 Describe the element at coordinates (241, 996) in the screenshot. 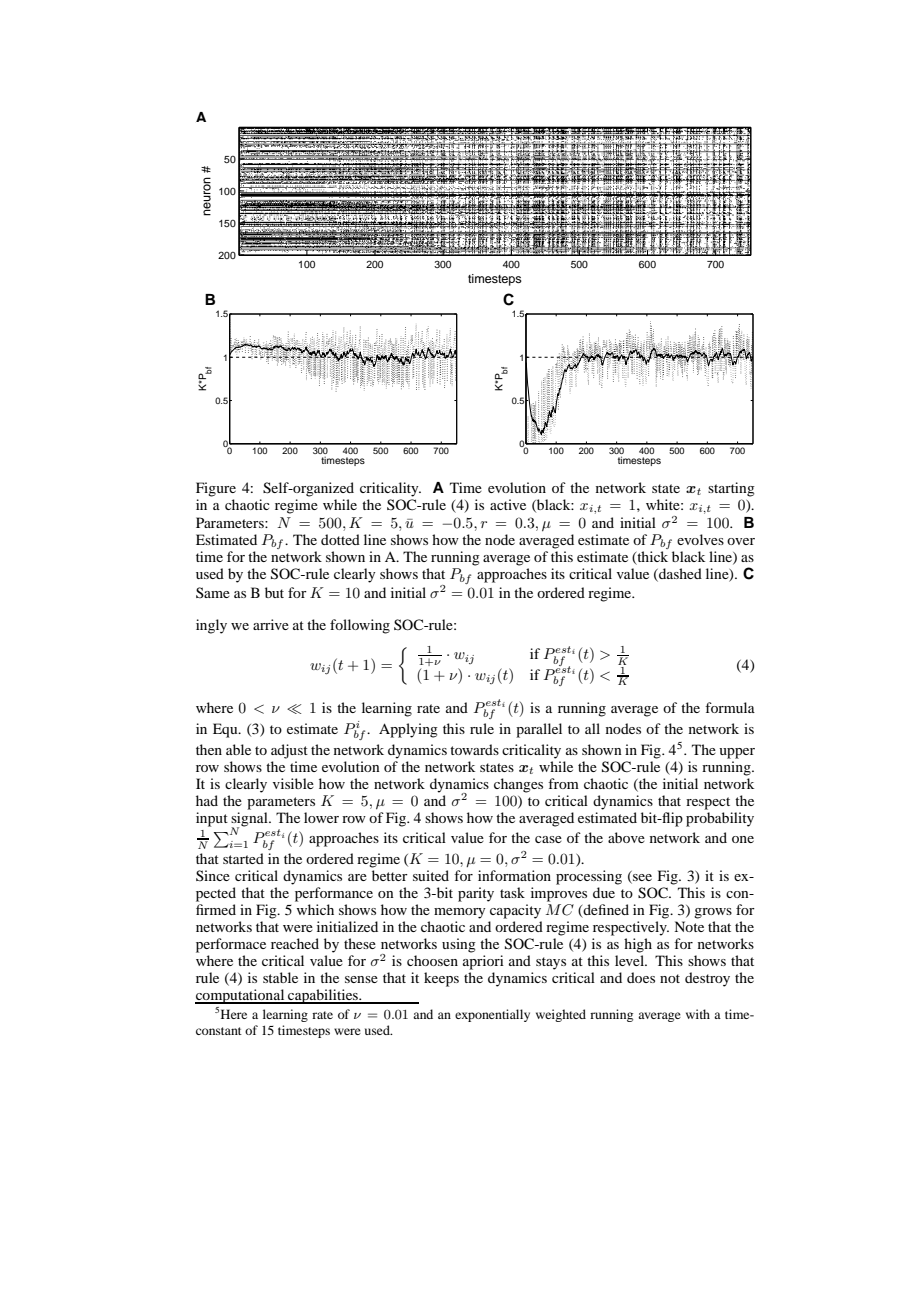

I see `computational` at that location.
